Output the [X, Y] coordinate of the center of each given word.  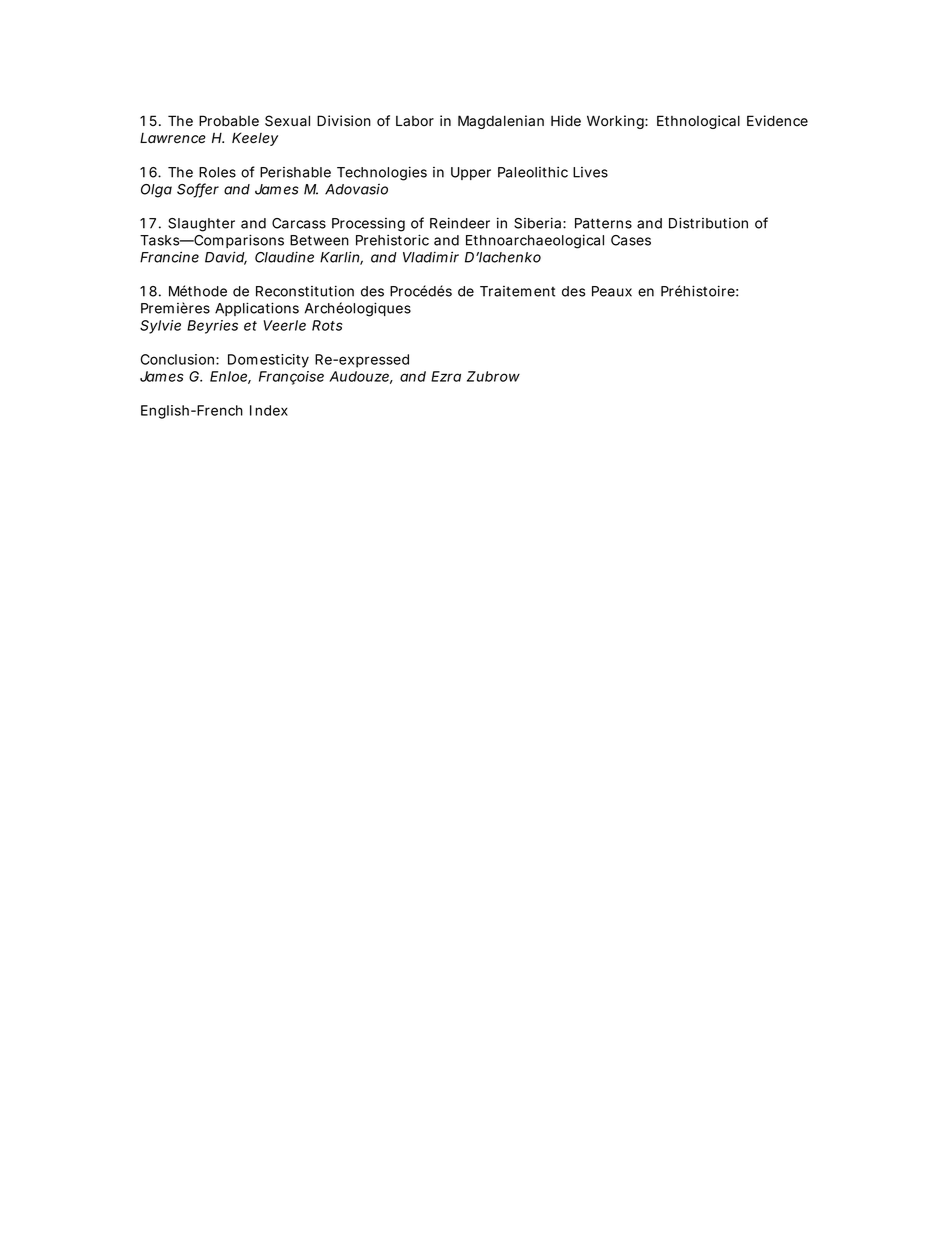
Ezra [446, 376]
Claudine [284, 257]
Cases [631, 240]
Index [269, 410]
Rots [327, 325]
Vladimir [431, 257]
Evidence [777, 121]
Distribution [708, 223]
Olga [156, 191]
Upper [471, 173]
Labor [415, 121]
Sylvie [160, 327]
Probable [229, 121]
